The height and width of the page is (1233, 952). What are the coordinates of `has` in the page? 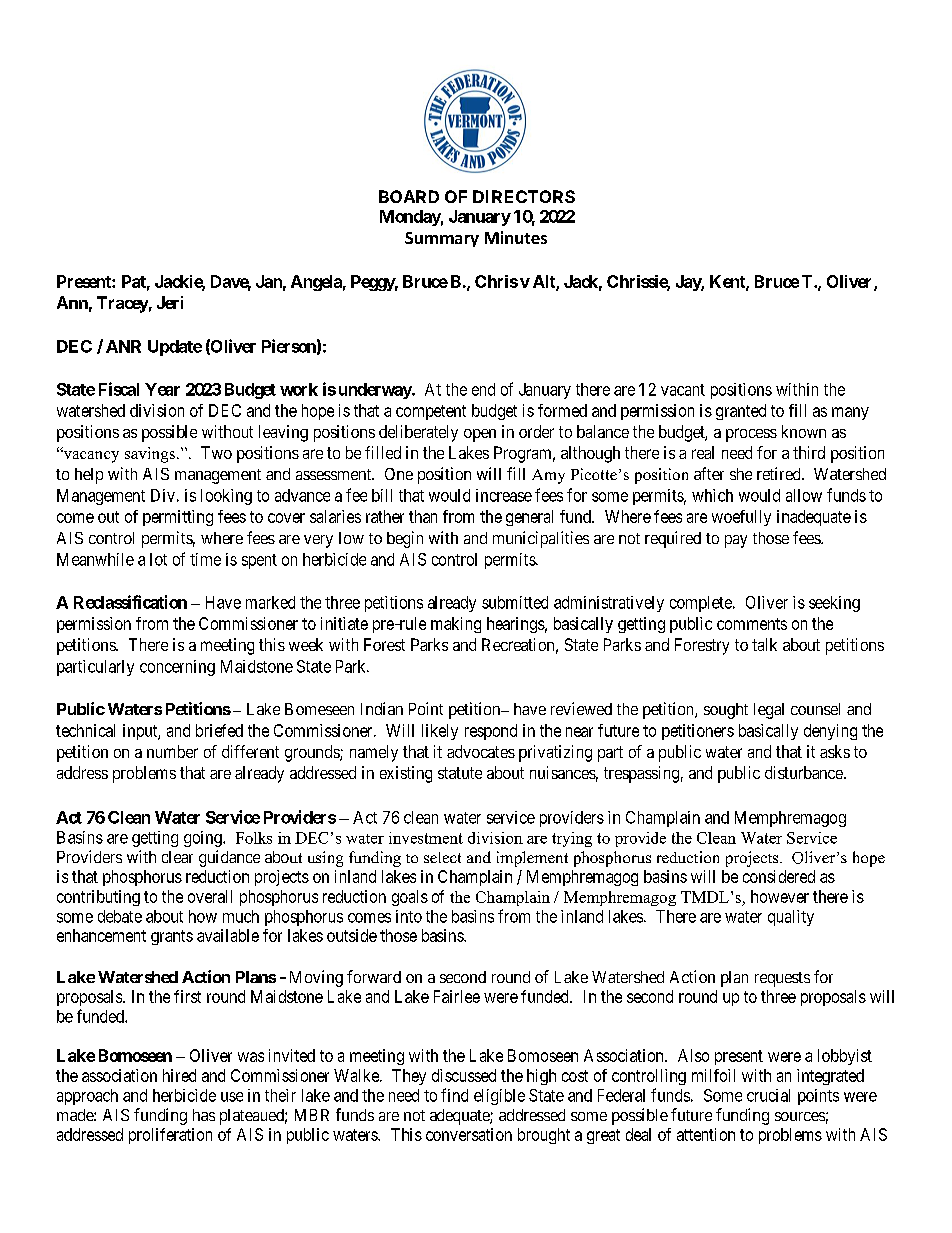 It's located at (204, 1115).
